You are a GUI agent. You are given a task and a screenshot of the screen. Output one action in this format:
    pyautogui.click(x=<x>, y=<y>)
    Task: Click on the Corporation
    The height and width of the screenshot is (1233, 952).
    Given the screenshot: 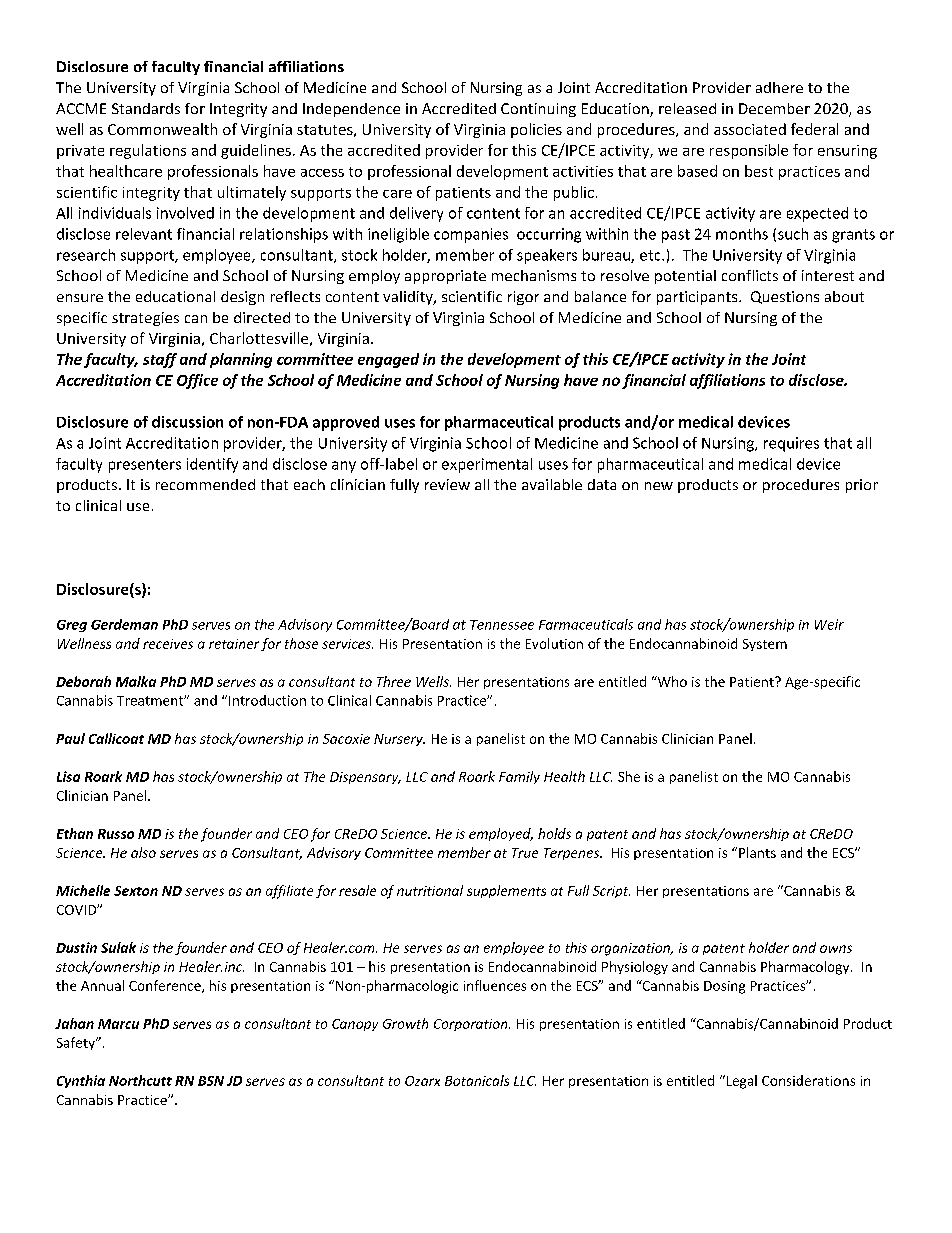 What is the action you would take?
    pyautogui.click(x=472, y=1025)
